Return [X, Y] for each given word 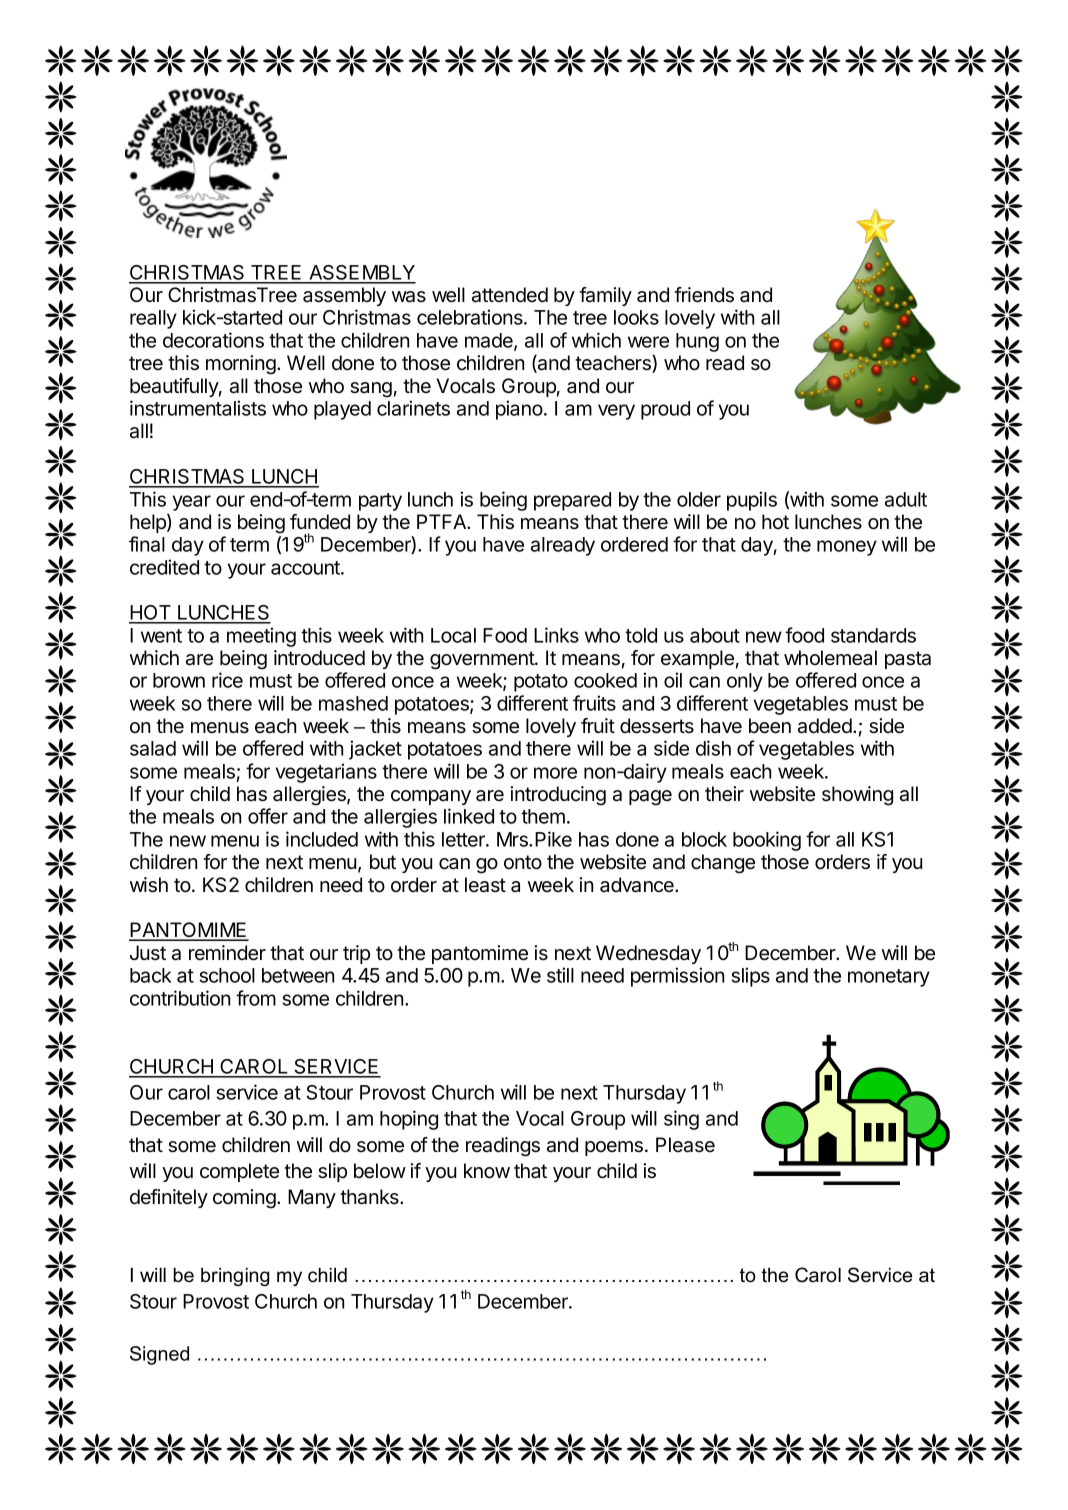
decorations [213, 340]
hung [697, 342]
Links [556, 635]
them [543, 816]
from [256, 998]
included [322, 839]
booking [767, 841]
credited [164, 567]
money [847, 548]
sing [681, 1120]
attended [510, 295]
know [487, 1171]
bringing [235, 1277]
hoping [409, 1120]
